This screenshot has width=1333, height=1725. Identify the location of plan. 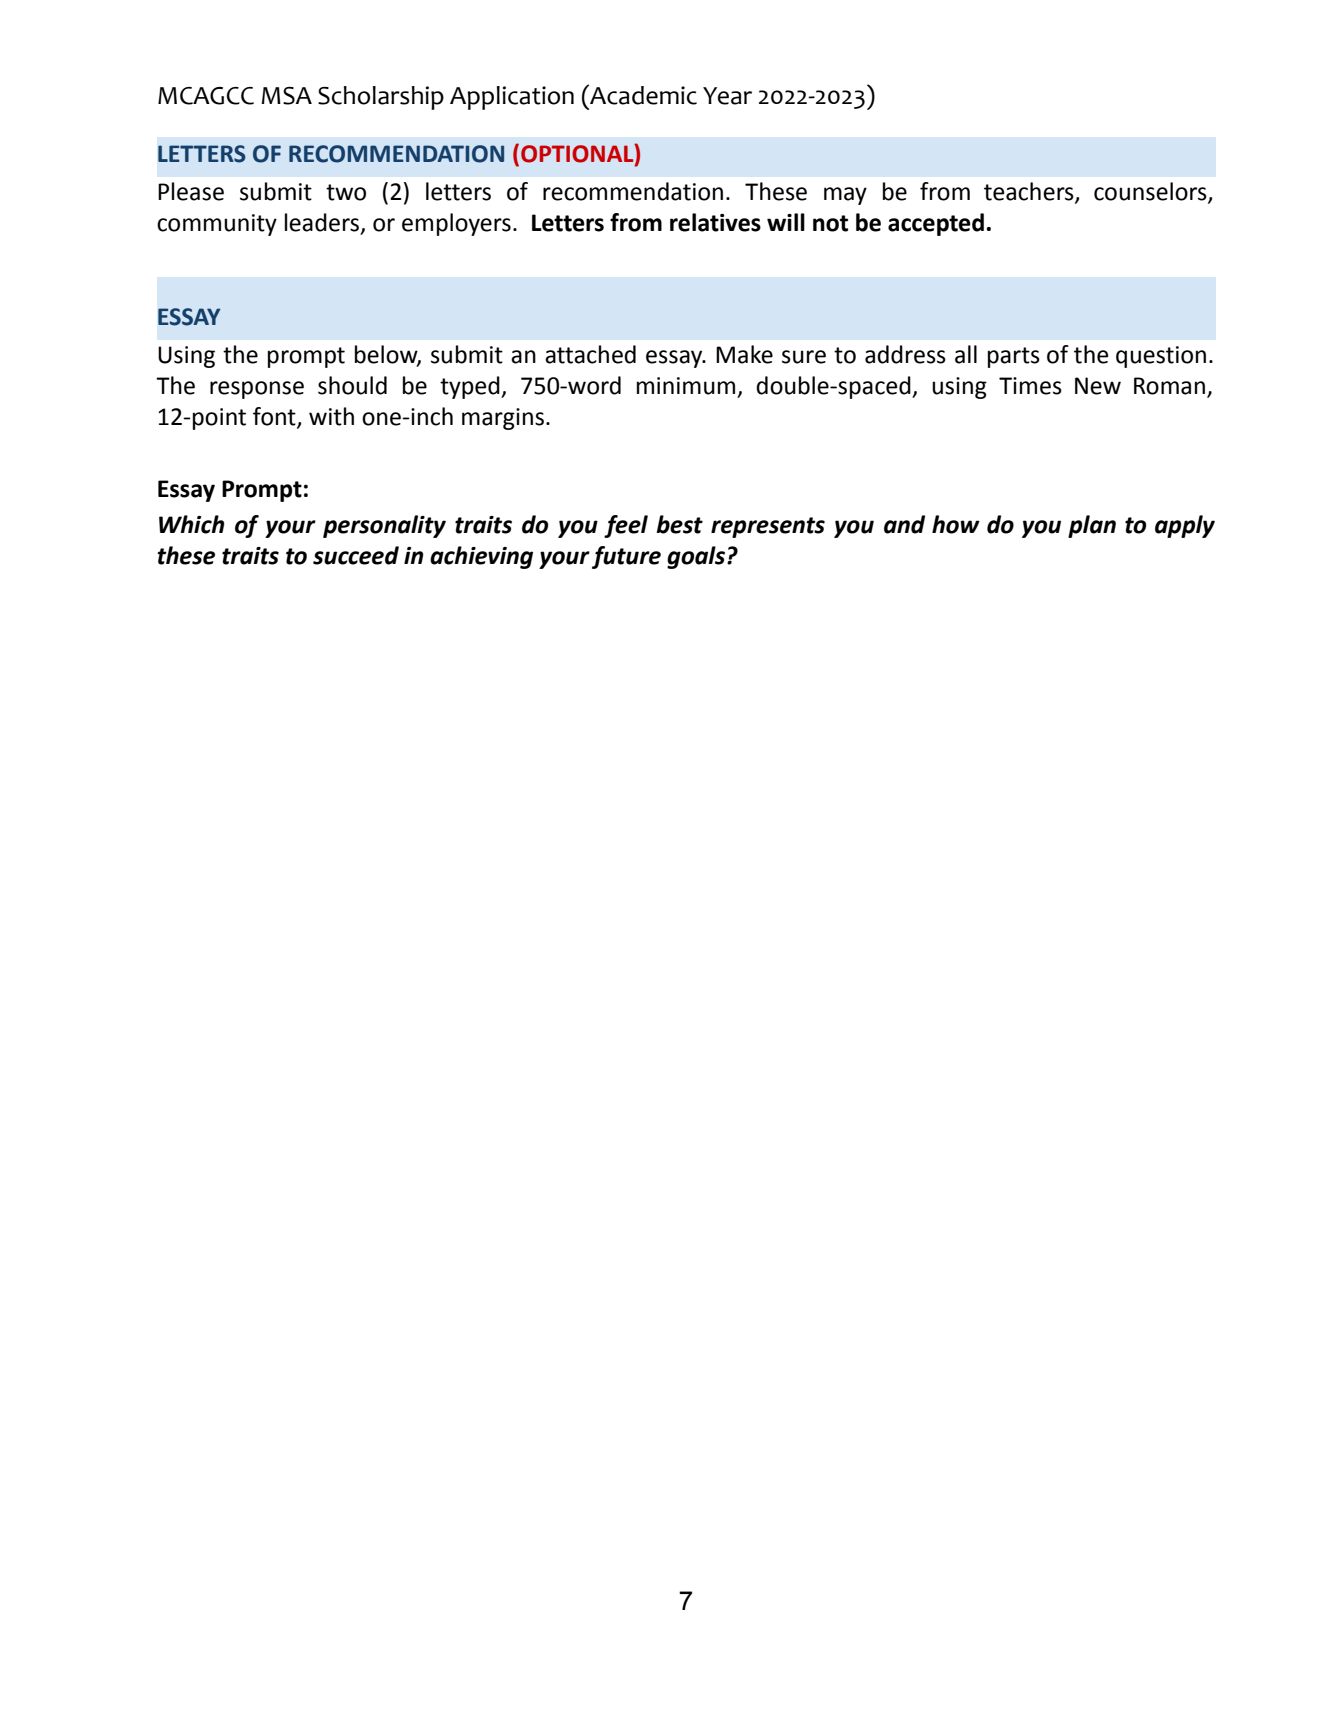
(1092, 526).
